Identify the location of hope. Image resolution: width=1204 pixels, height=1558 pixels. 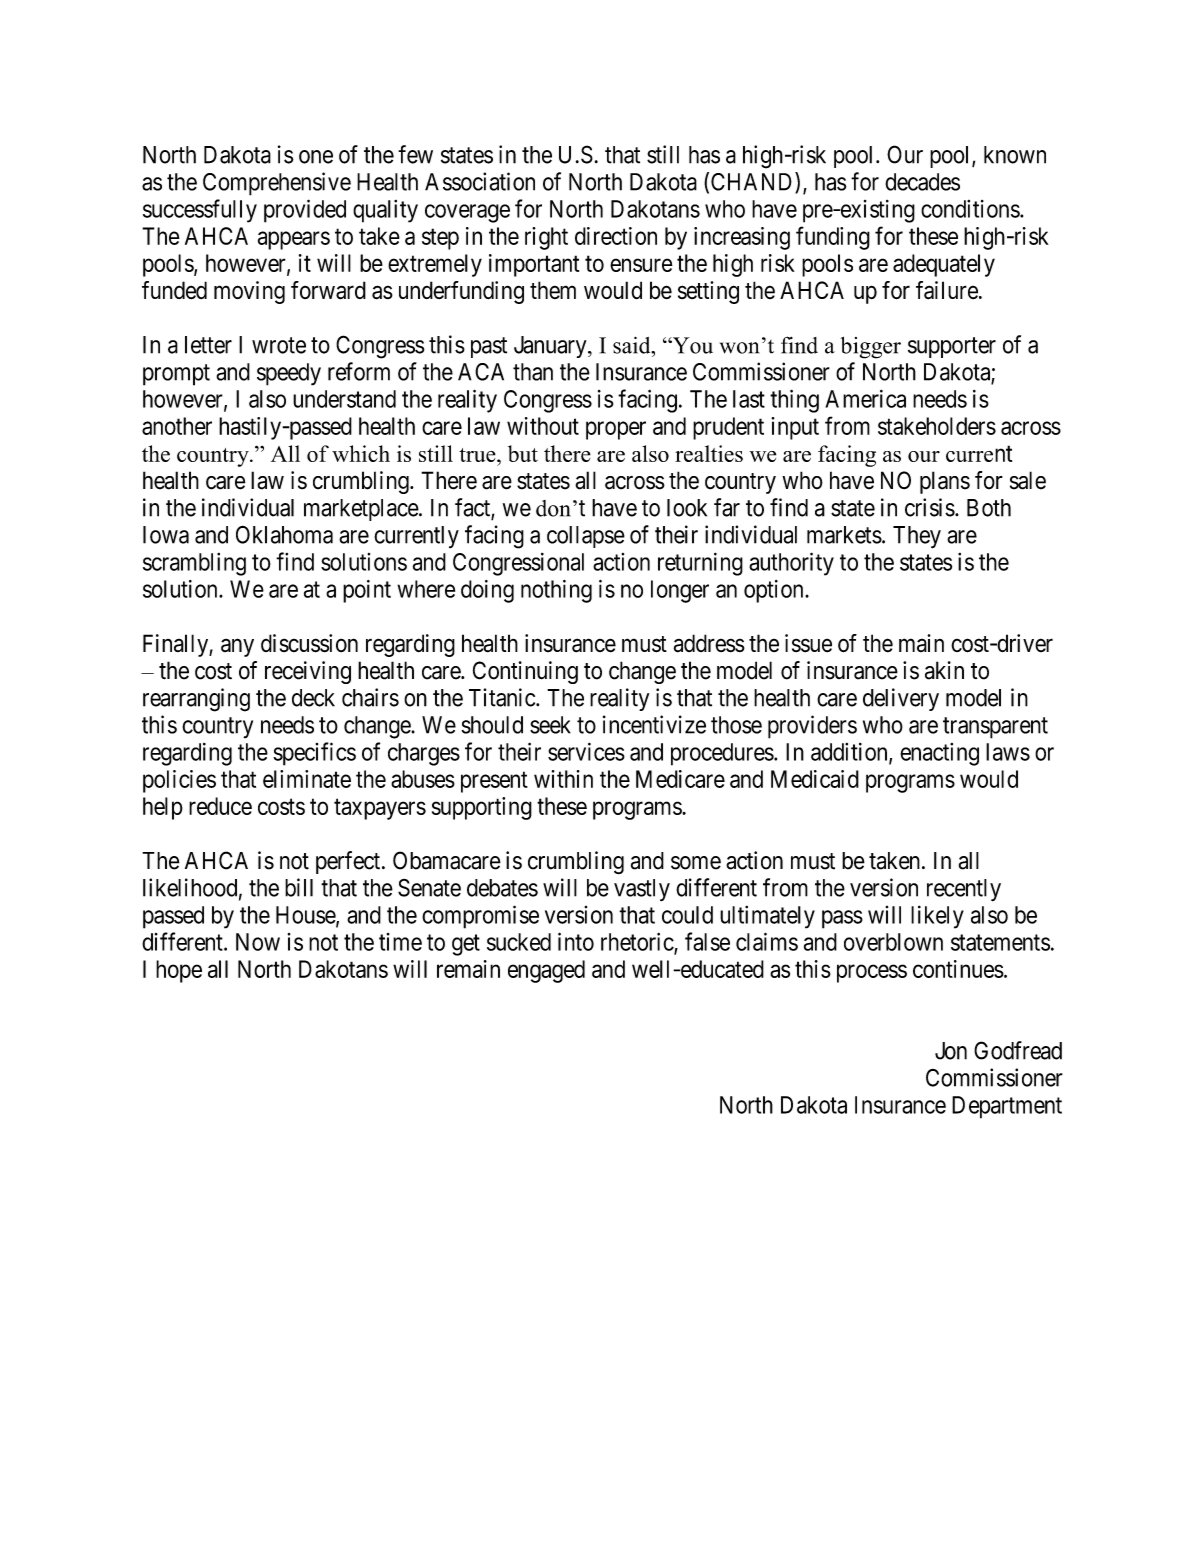
(179, 971).
